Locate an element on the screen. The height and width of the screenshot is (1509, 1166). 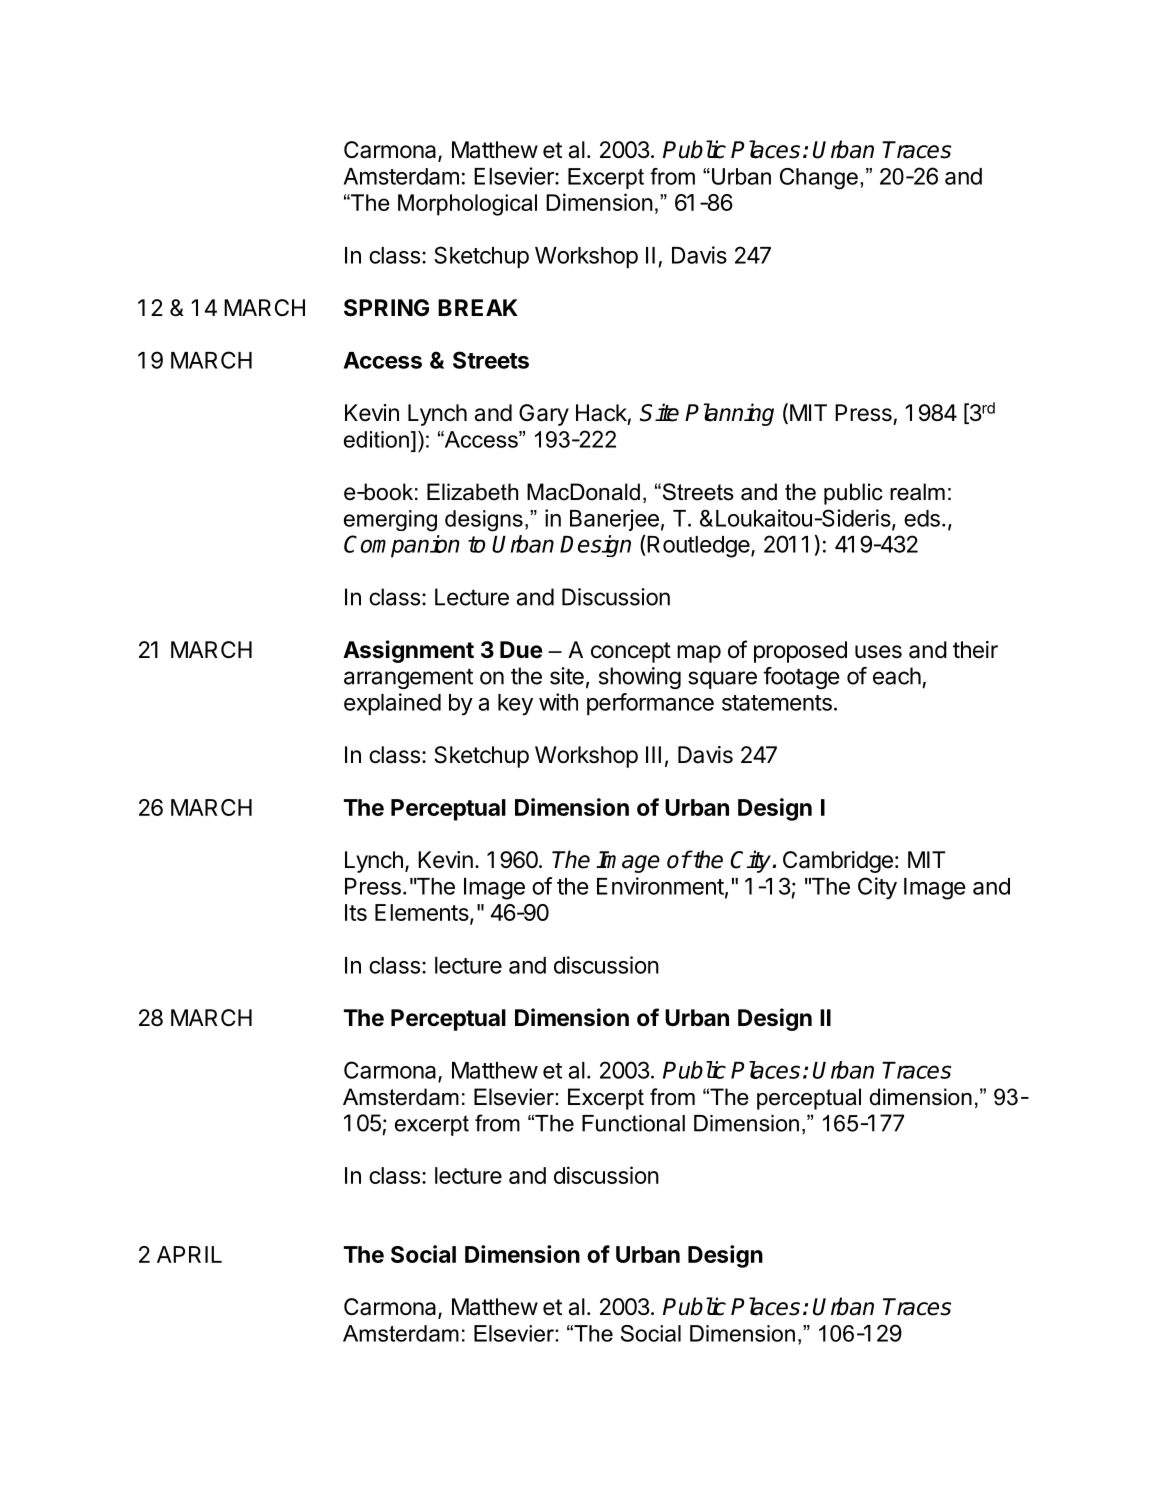
eds is located at coordinates (922, 518).
